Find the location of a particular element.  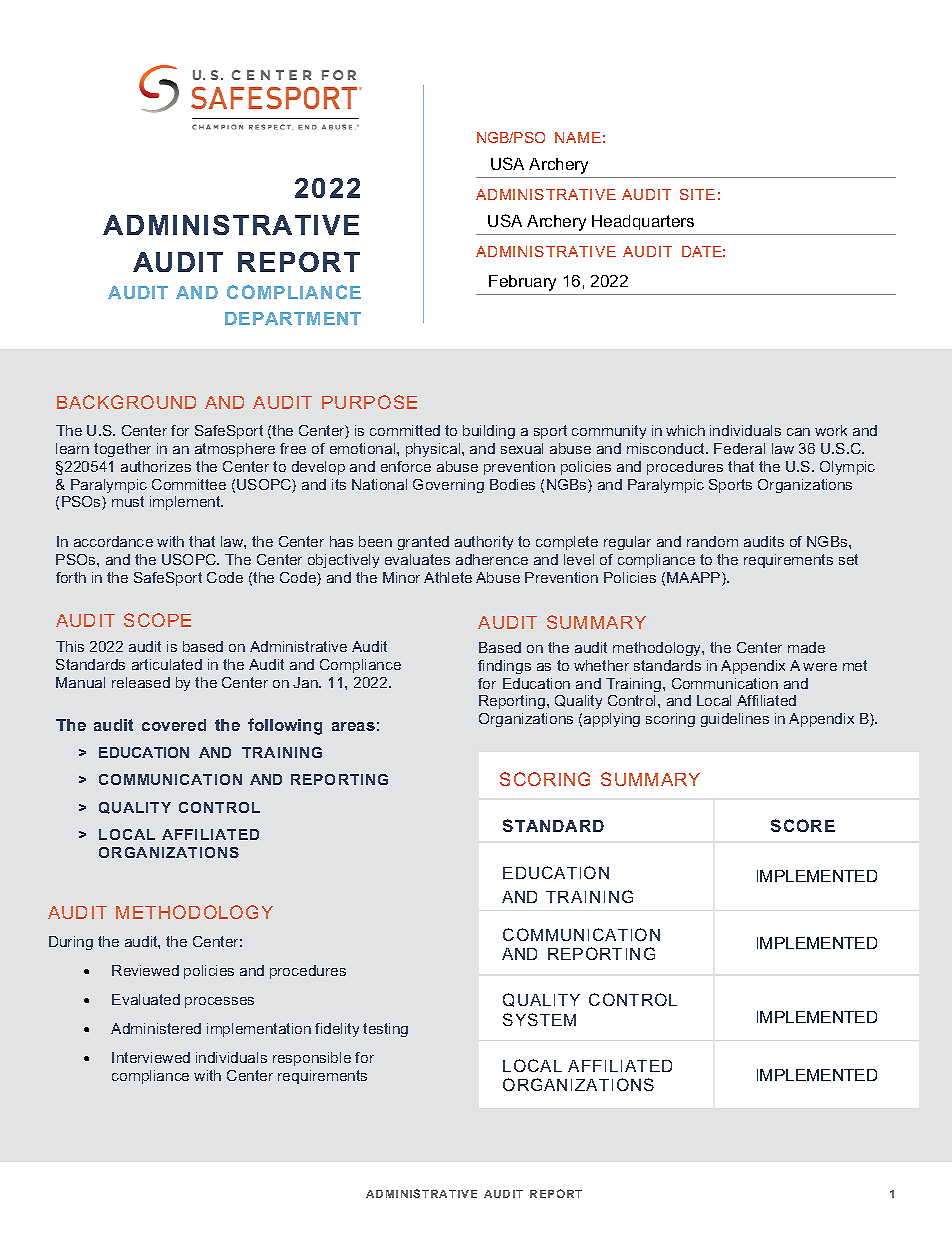

Governing is located at coordinates (448, 486).
